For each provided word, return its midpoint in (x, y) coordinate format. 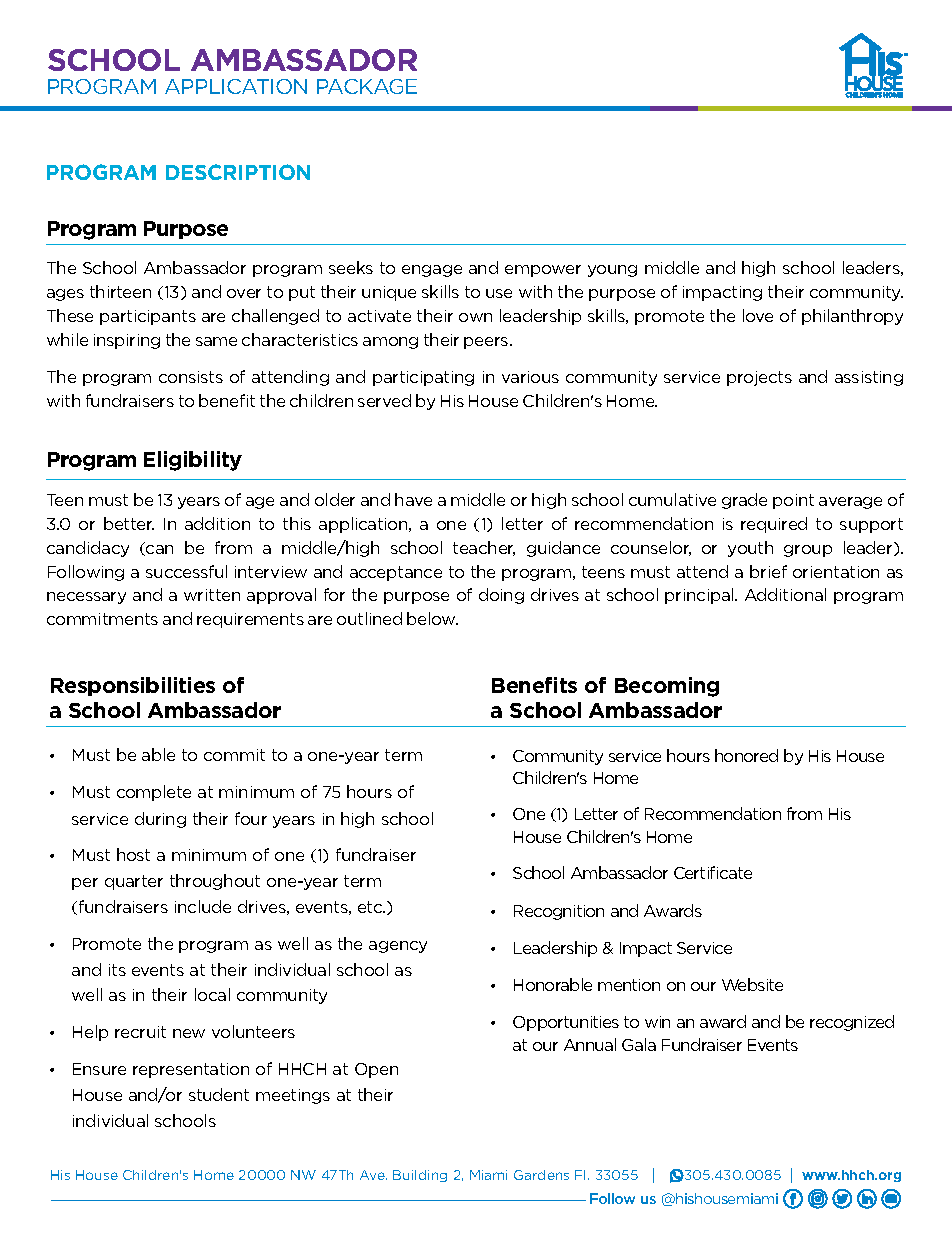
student (219, 1094)
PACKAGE (367, 86)
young (612, 271)
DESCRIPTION (238, 172)
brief (768, 571)
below (432, 618)
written (212, 595)
